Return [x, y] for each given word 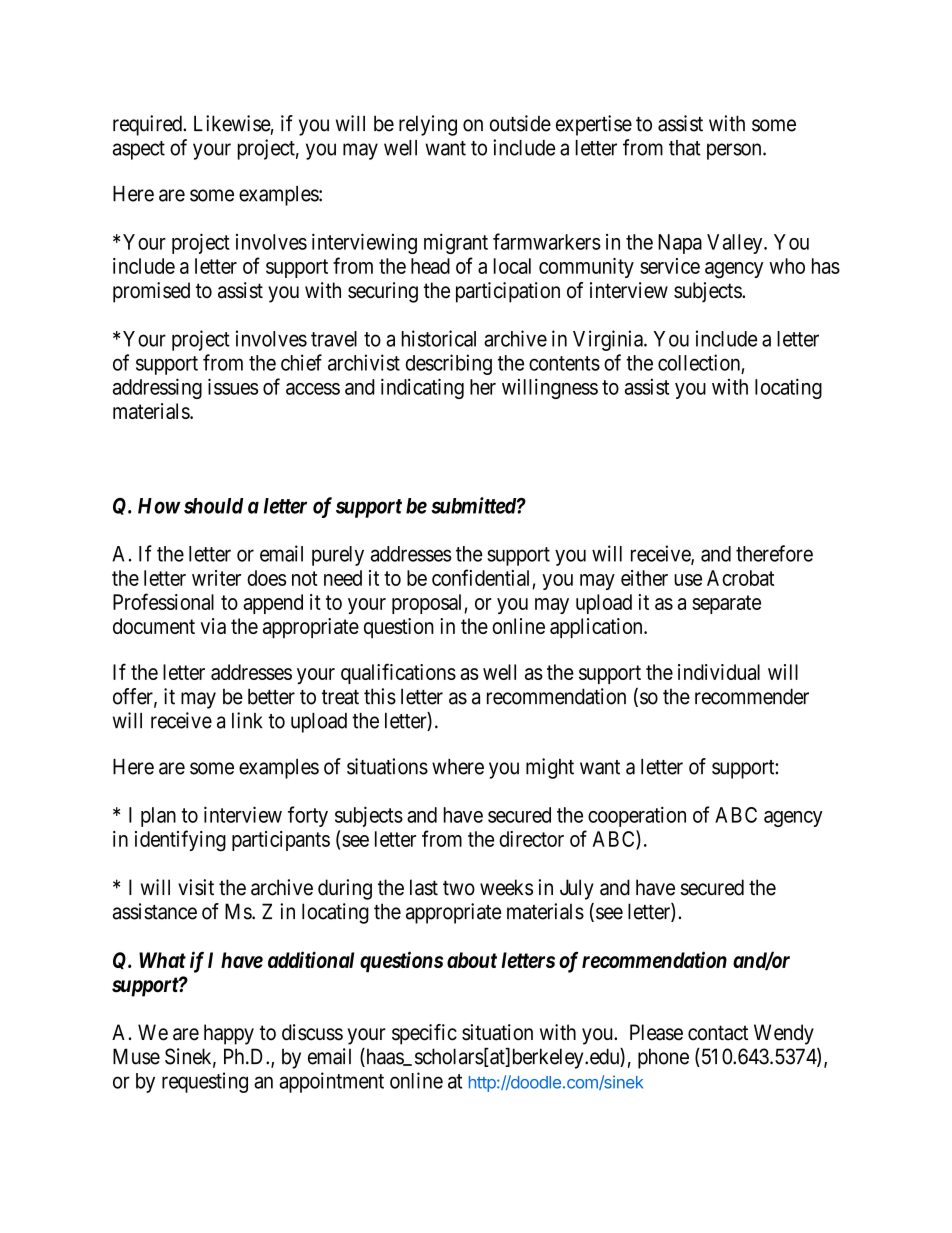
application [597, 628]
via [213, 626]
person [735, 151]
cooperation [637, 816]
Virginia [609, 340]
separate [726, 604]
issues [233, 386]
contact [718, 1033]
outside [520, 123]
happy [229, 1034]
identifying [180, 841]
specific [424, 1034]
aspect [139, 150]
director [531, 839]
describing [449, 364]
